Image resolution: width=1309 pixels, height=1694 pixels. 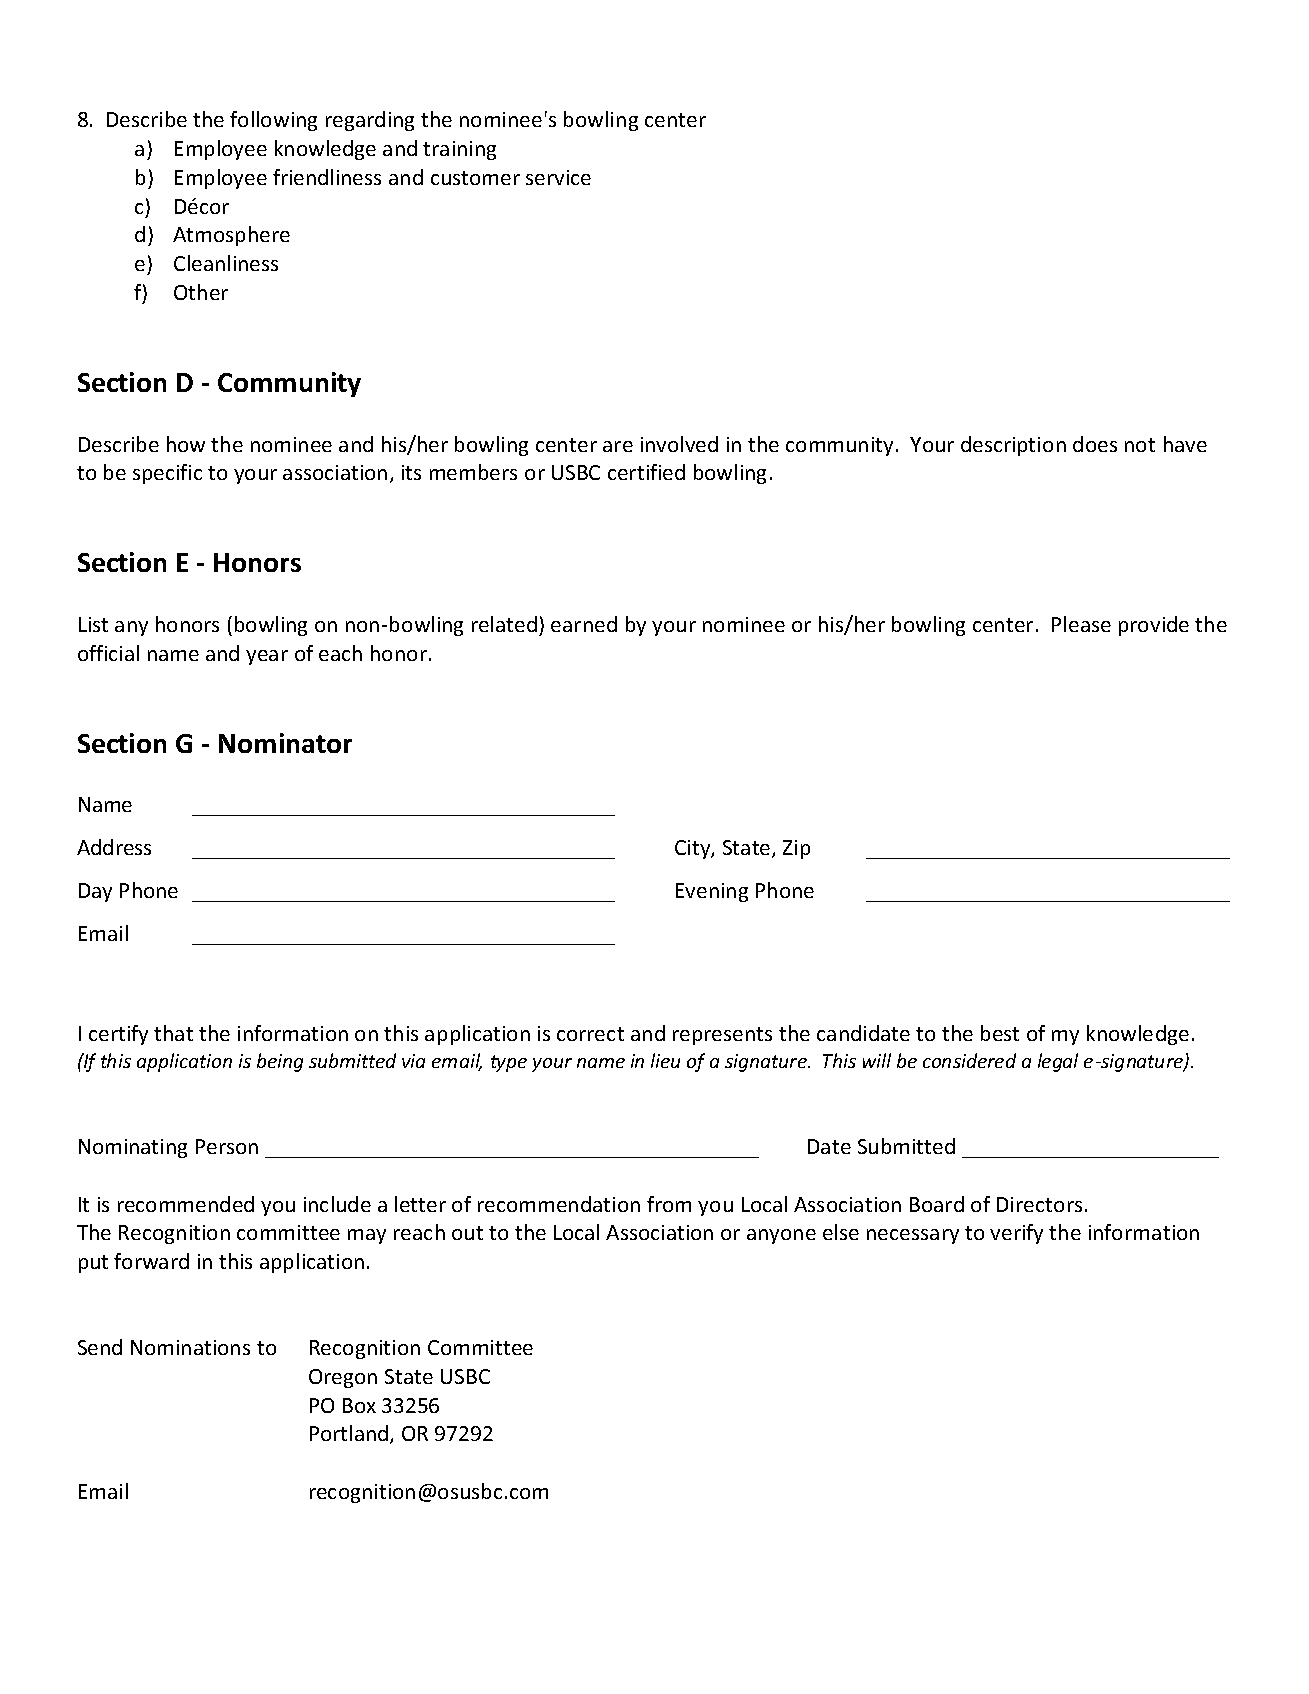 I want to click on Please, so click(x=1081, y=624).
